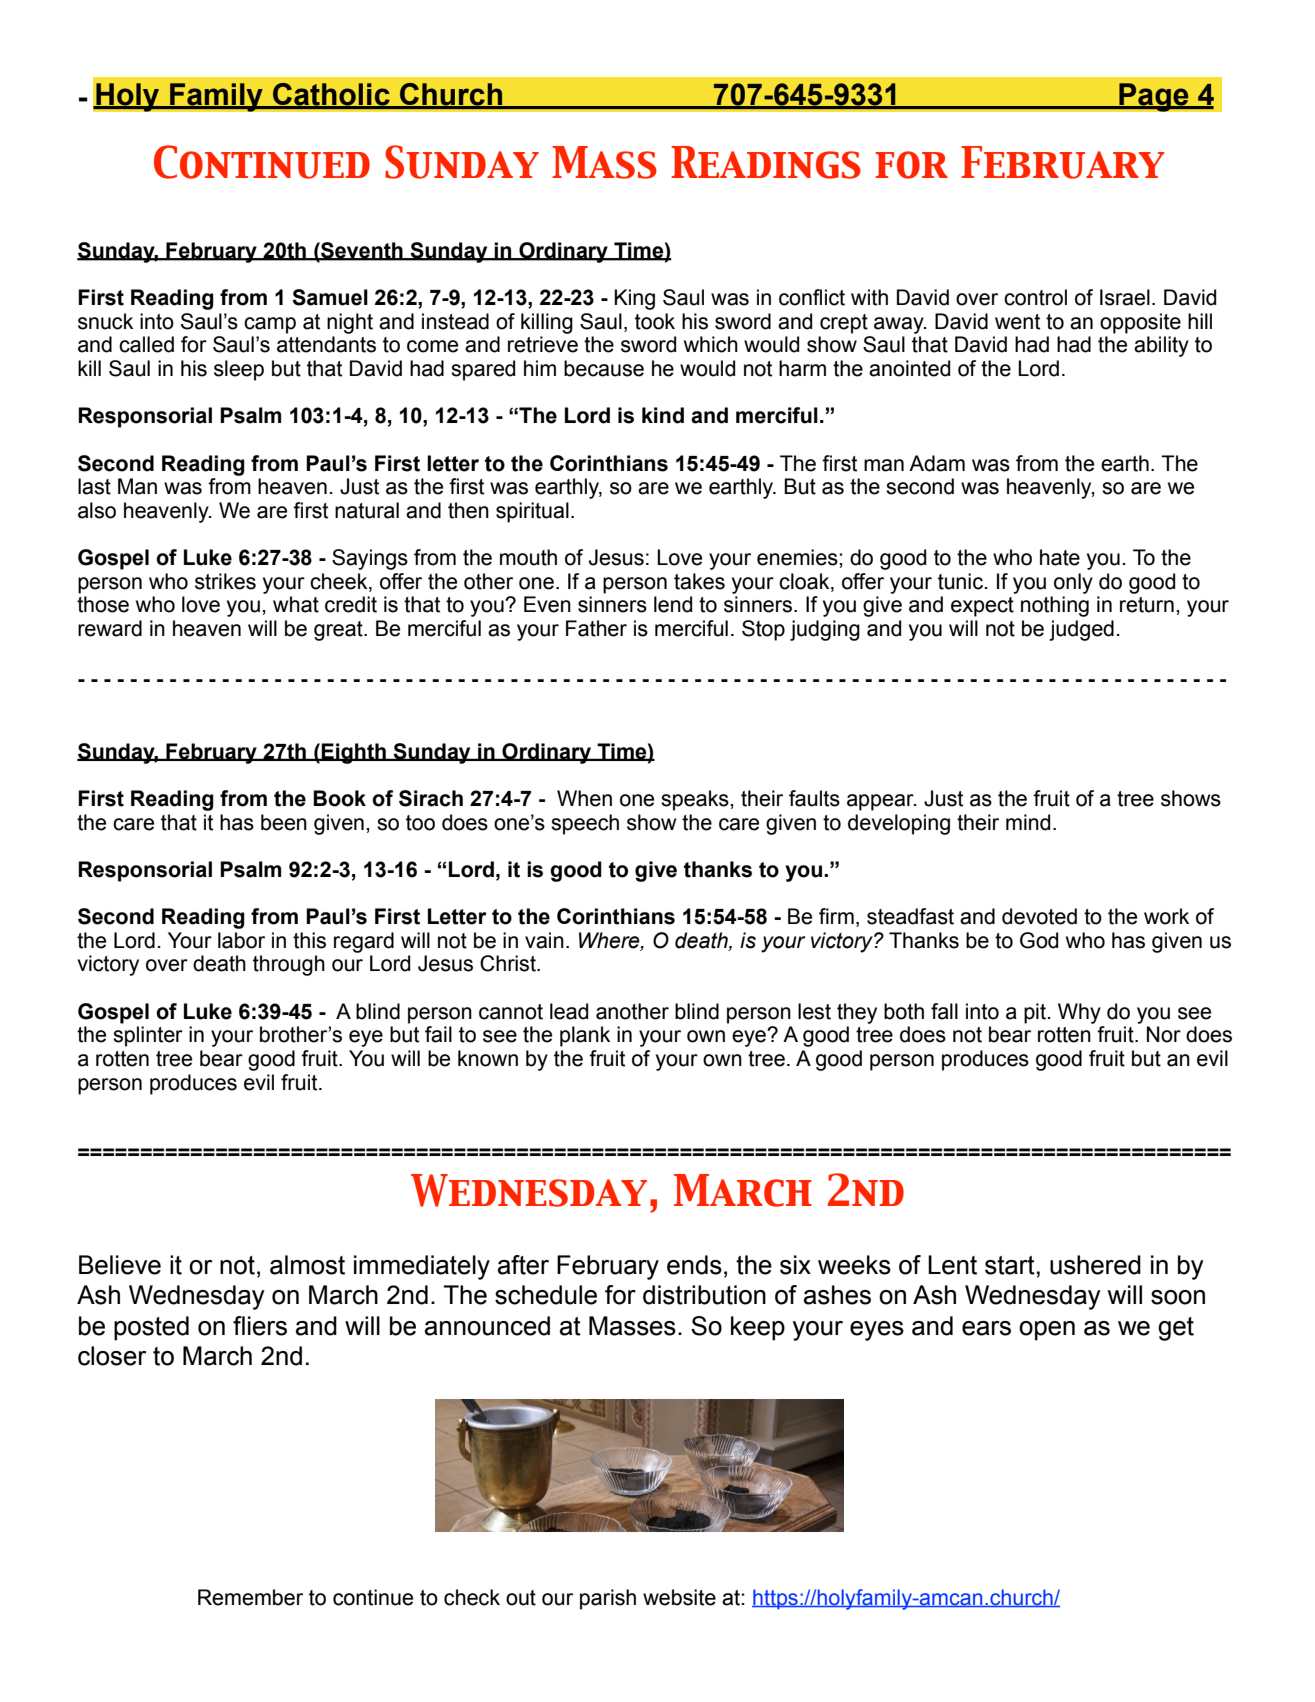  What do you see at coordinates (331, 95) in the screenshot?
I see `Catholic` at bounding box center [331, 95].
